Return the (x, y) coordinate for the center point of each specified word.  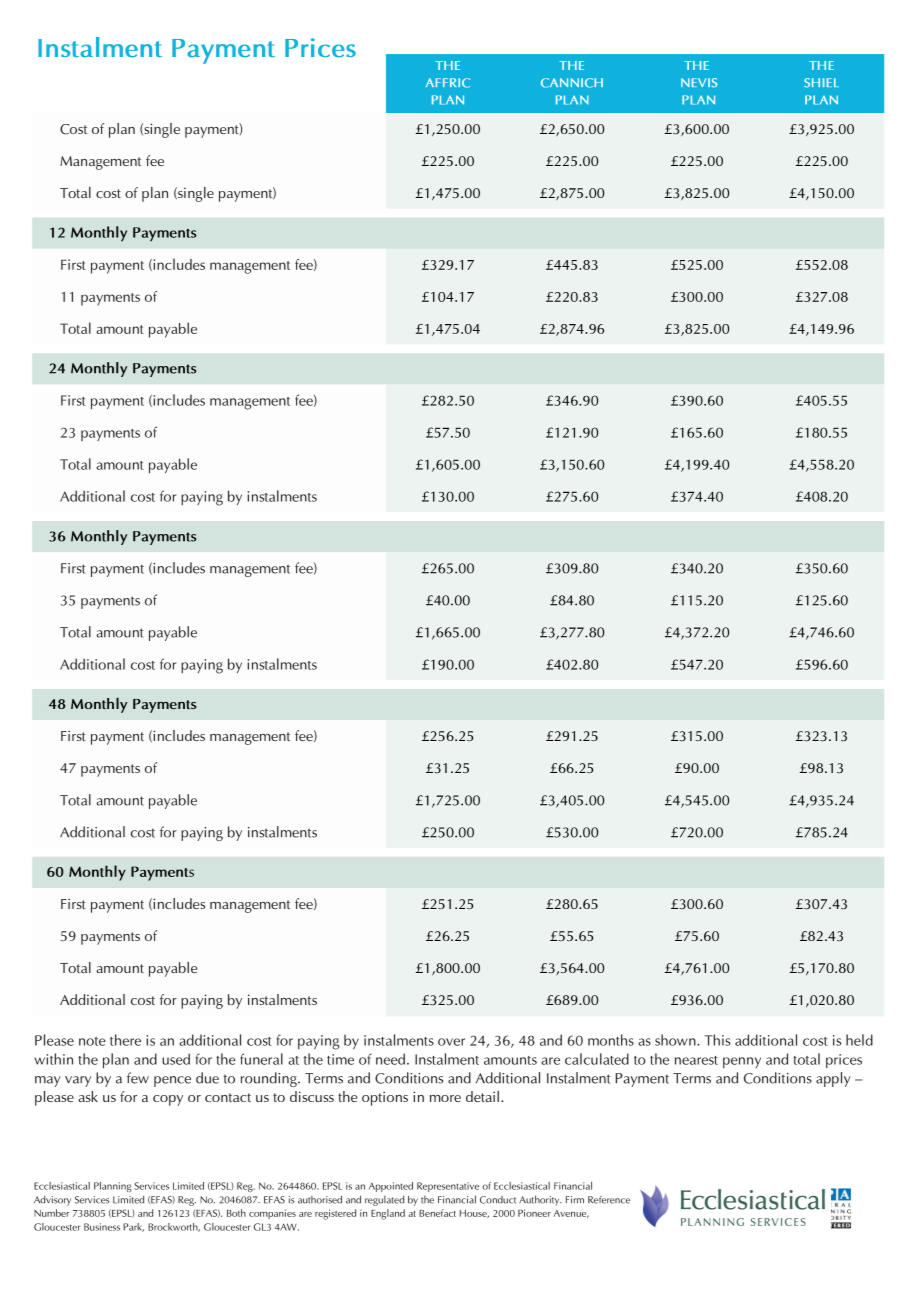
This (717, 1040)
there (125, 1040)
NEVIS (699, 83)
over (451, 1042)
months (611, 1040)
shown (676, 1040)
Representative (448, 1187)
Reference (609, 1200)
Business (102, 1227)
